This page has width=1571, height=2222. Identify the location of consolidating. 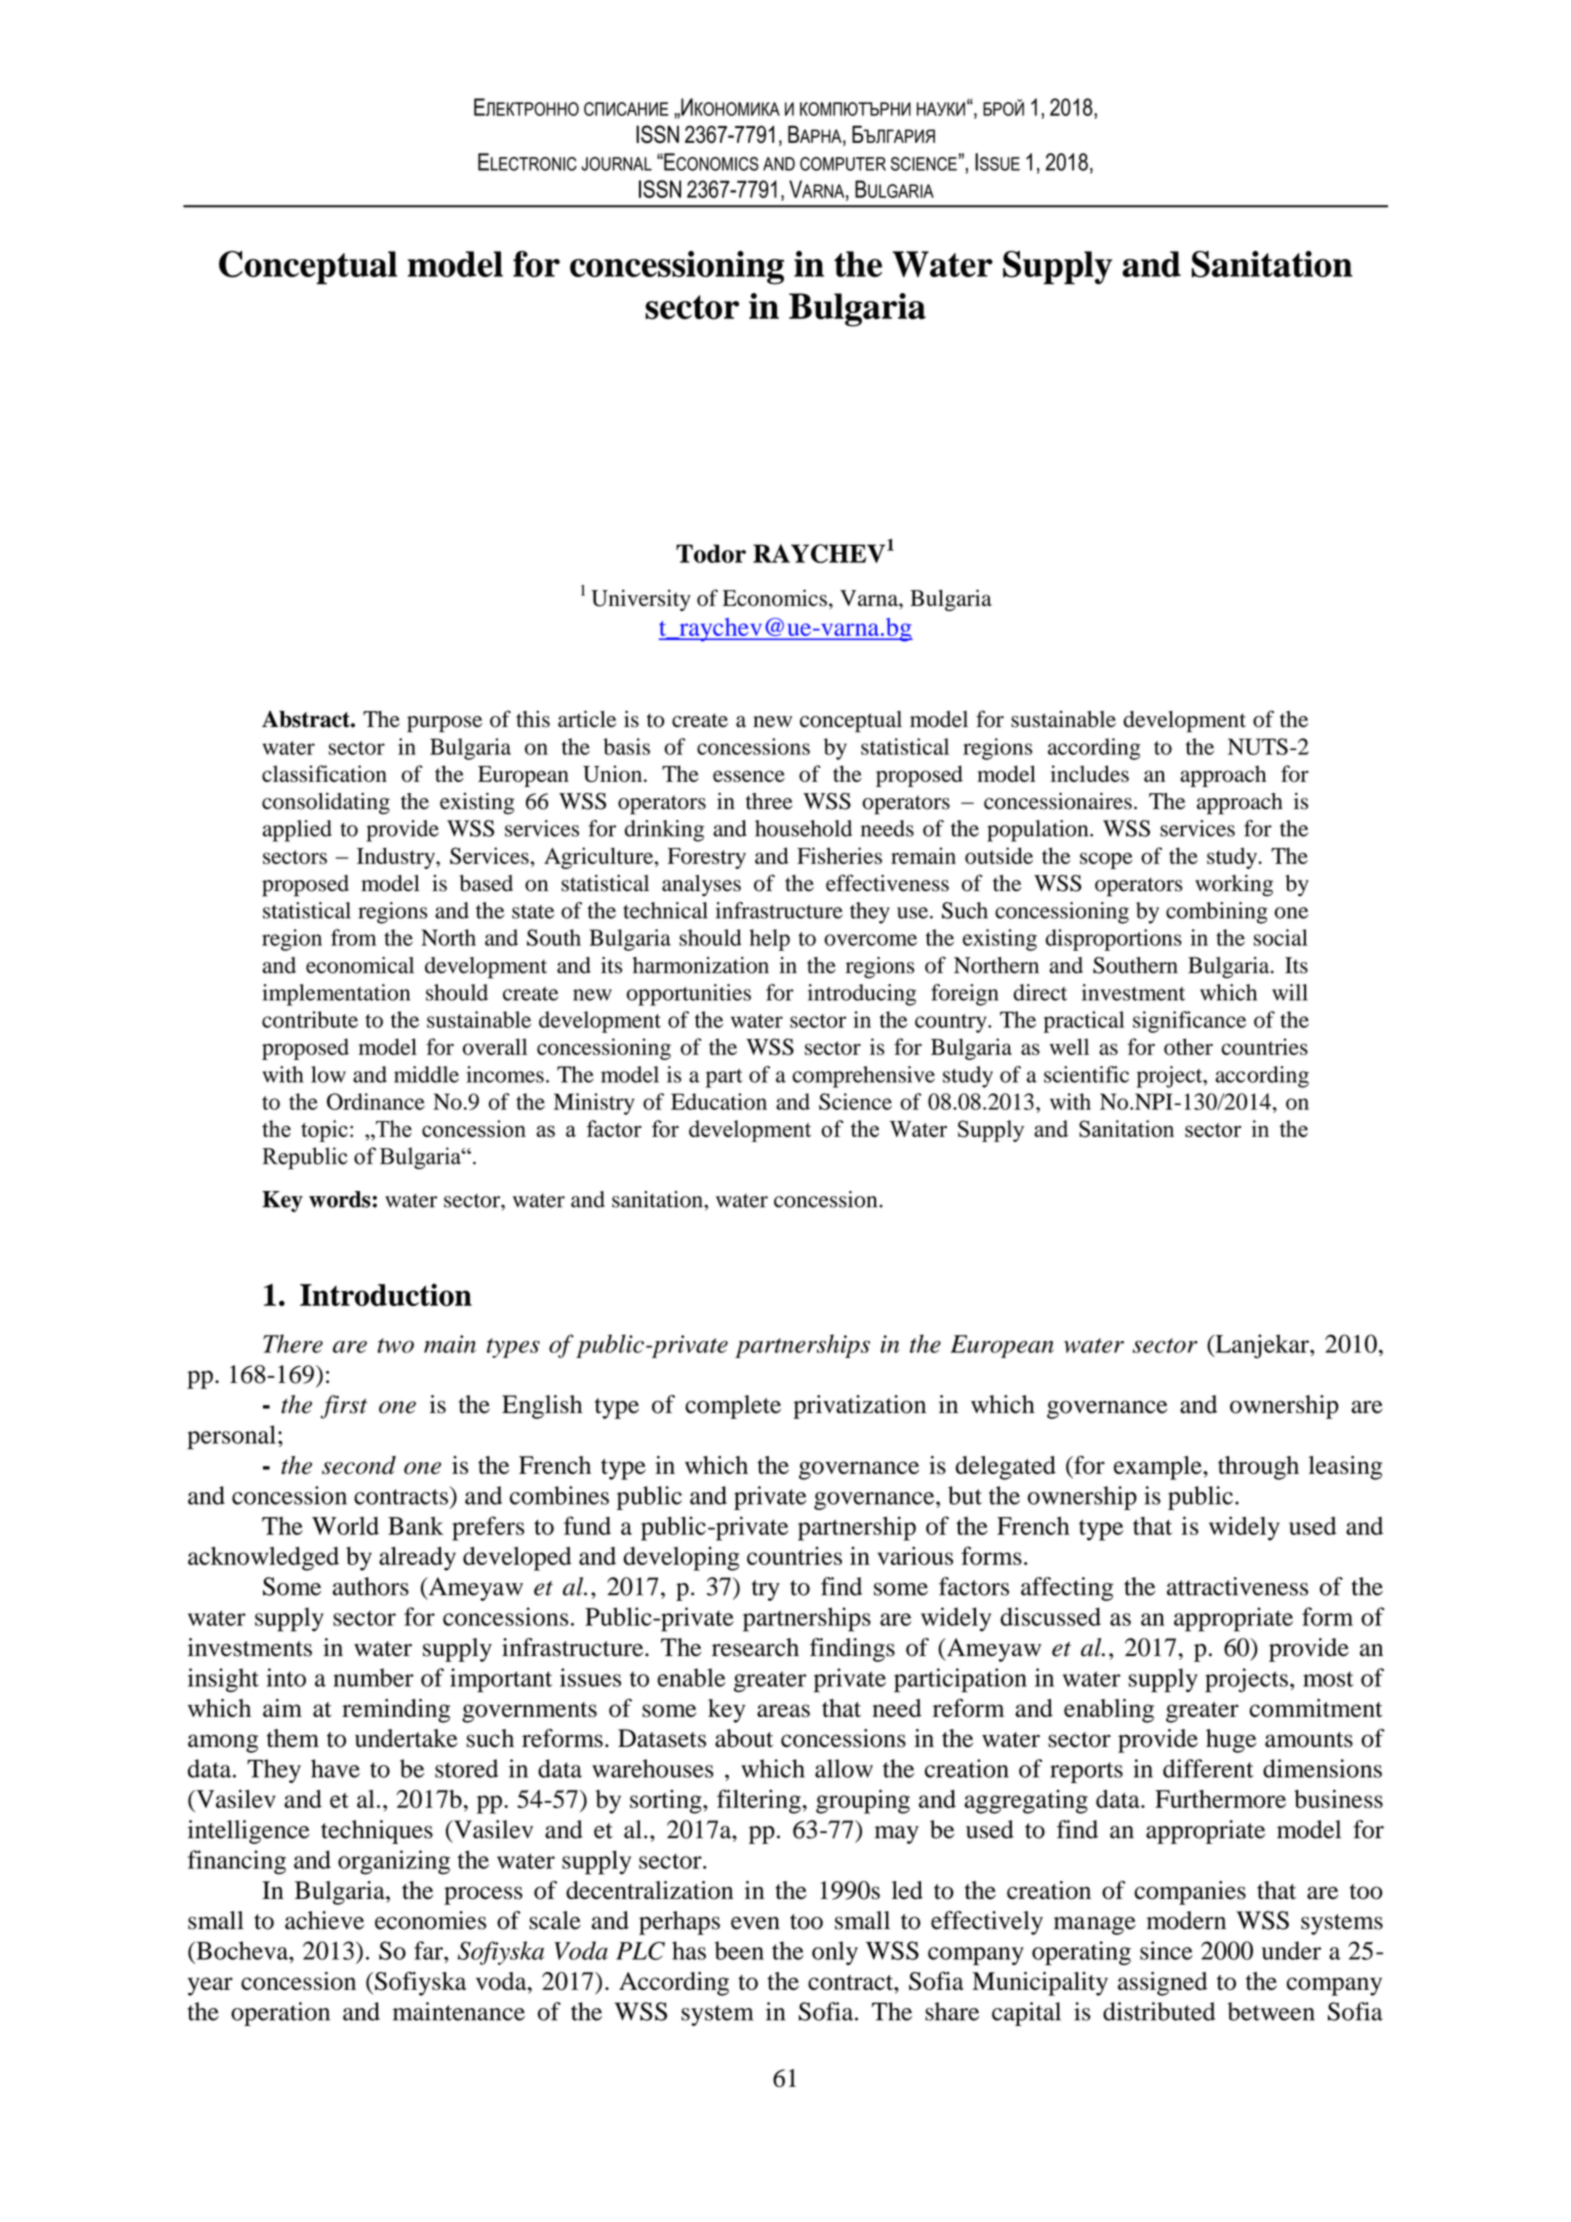
(326, 803).
